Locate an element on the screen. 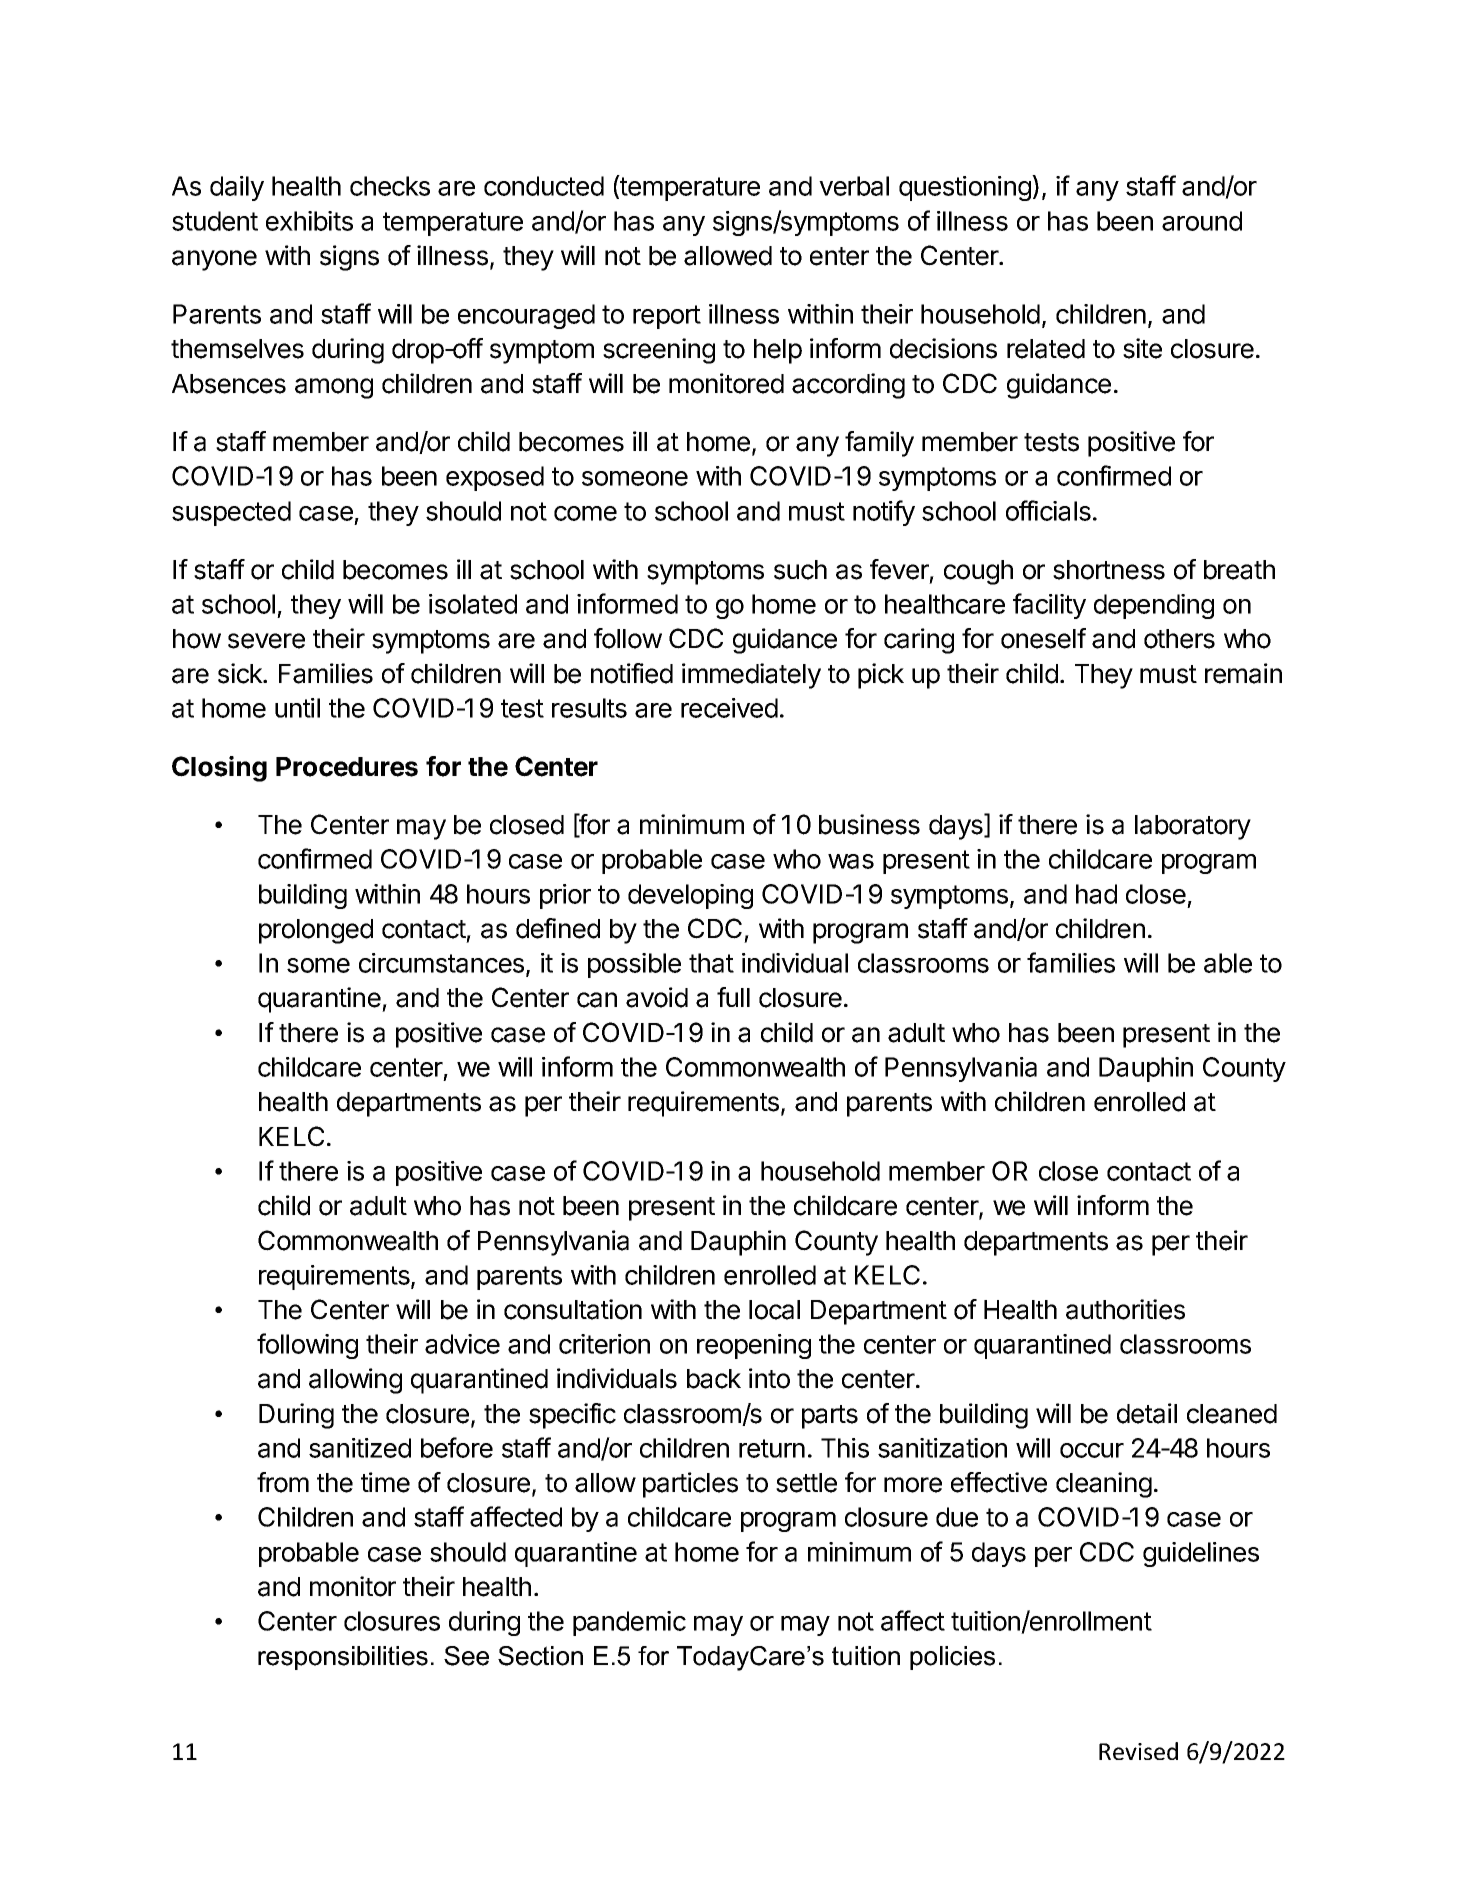  until is located at coordinates (297, 708).
